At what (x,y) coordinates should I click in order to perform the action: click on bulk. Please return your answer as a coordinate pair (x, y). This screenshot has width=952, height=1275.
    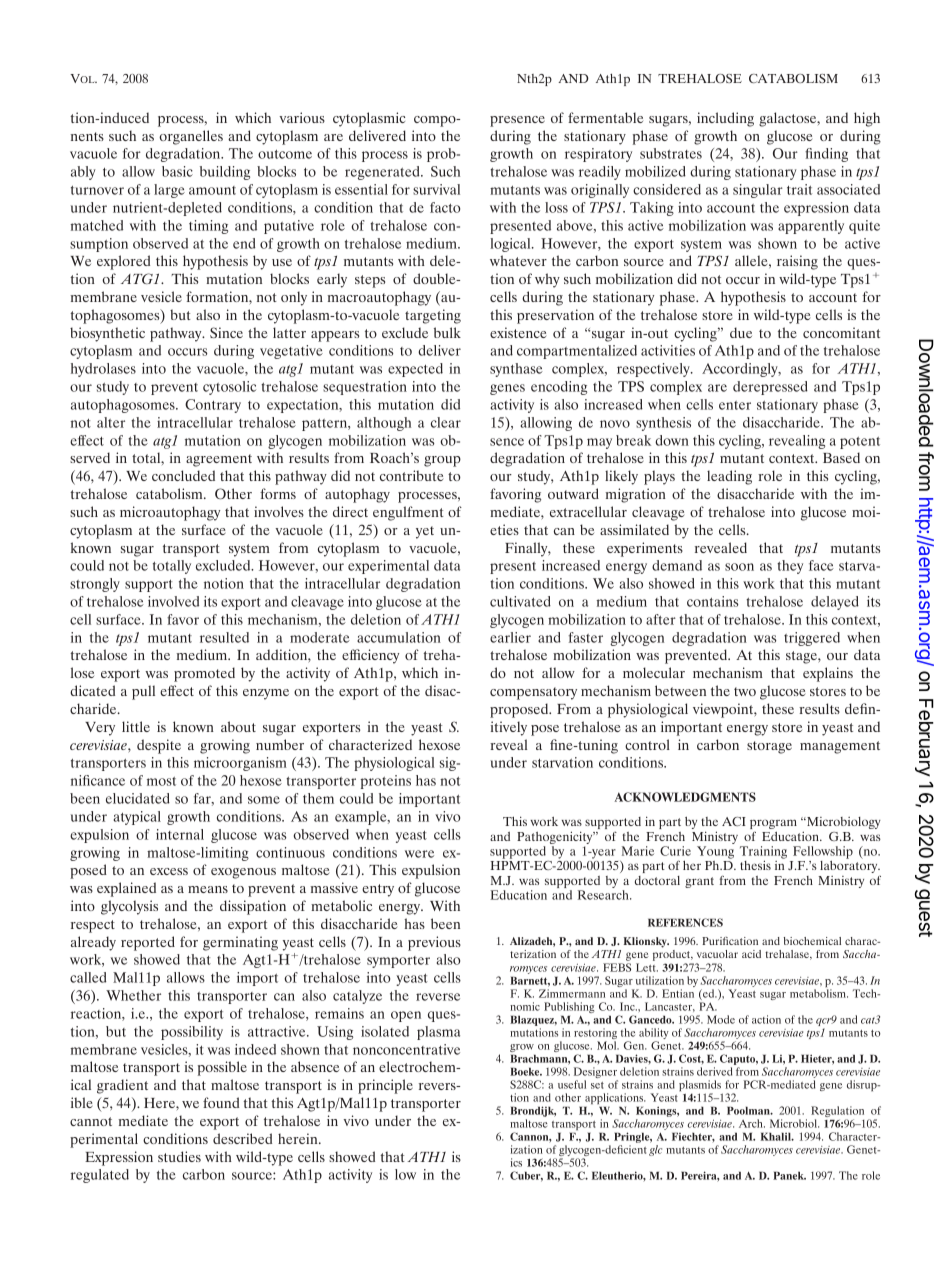
    Looking at the image, I should click on (447, 332).
